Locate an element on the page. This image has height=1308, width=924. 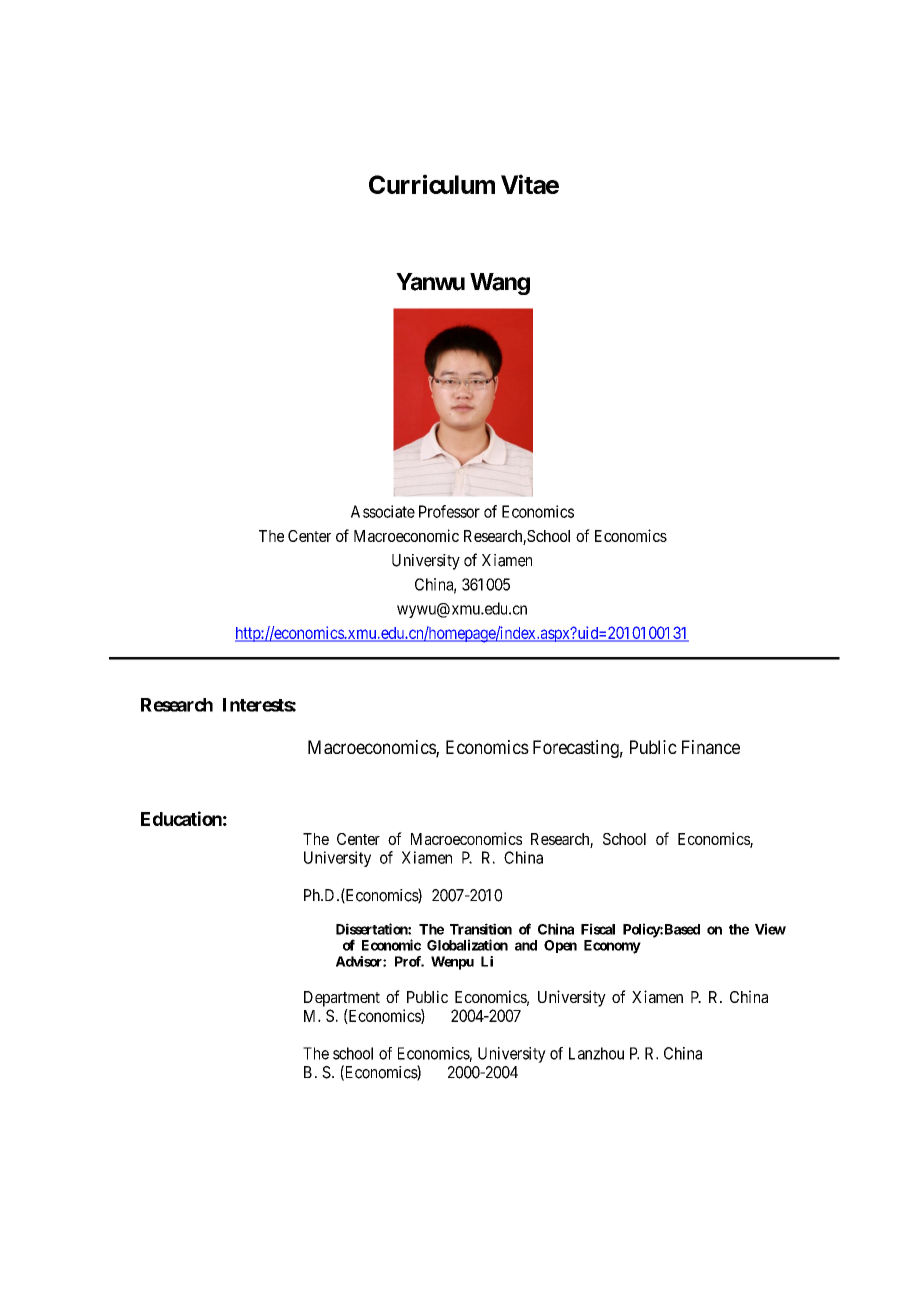
Curriculum is located at coordinates (432, 184).
